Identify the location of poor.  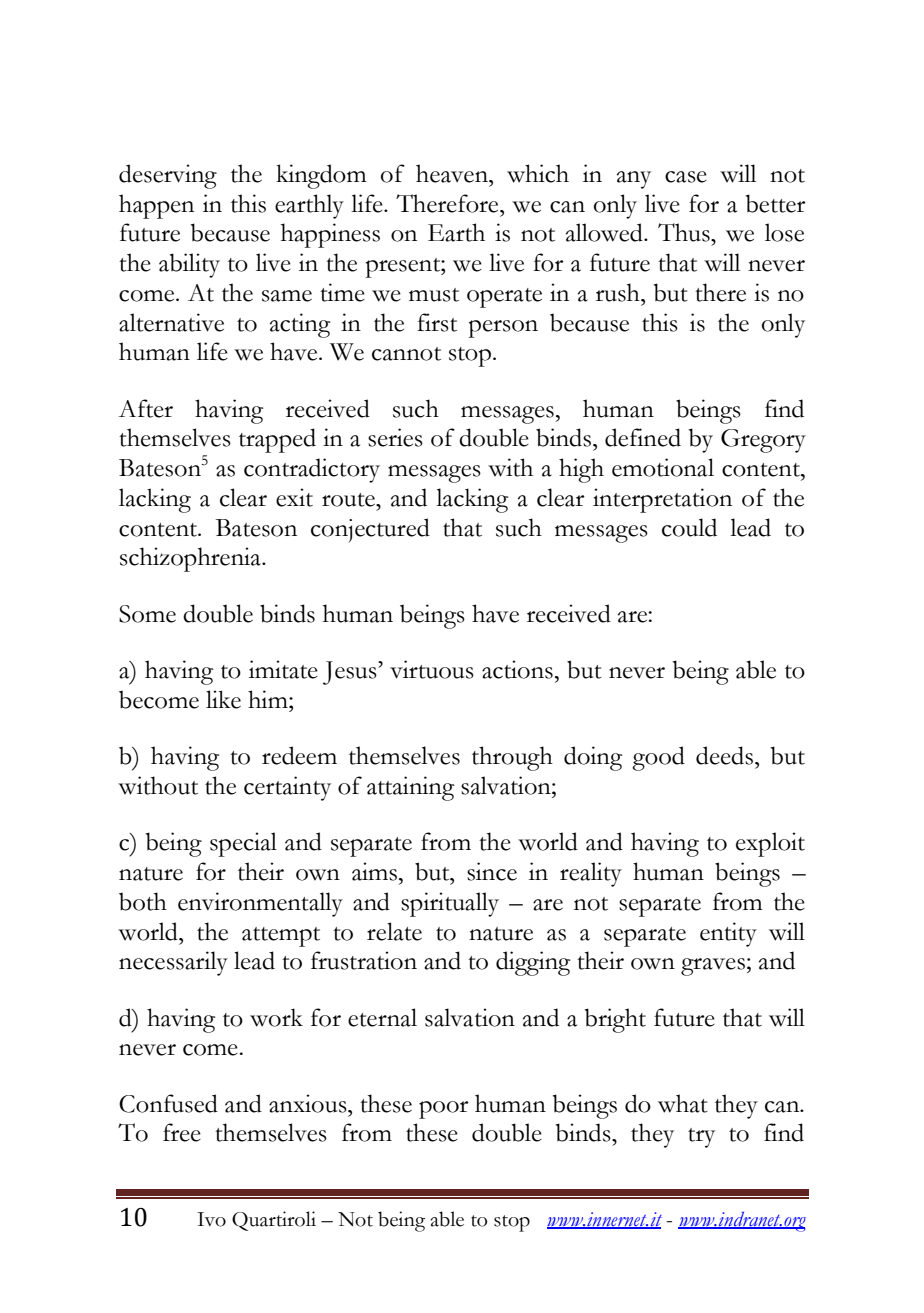
(444, 1110).
